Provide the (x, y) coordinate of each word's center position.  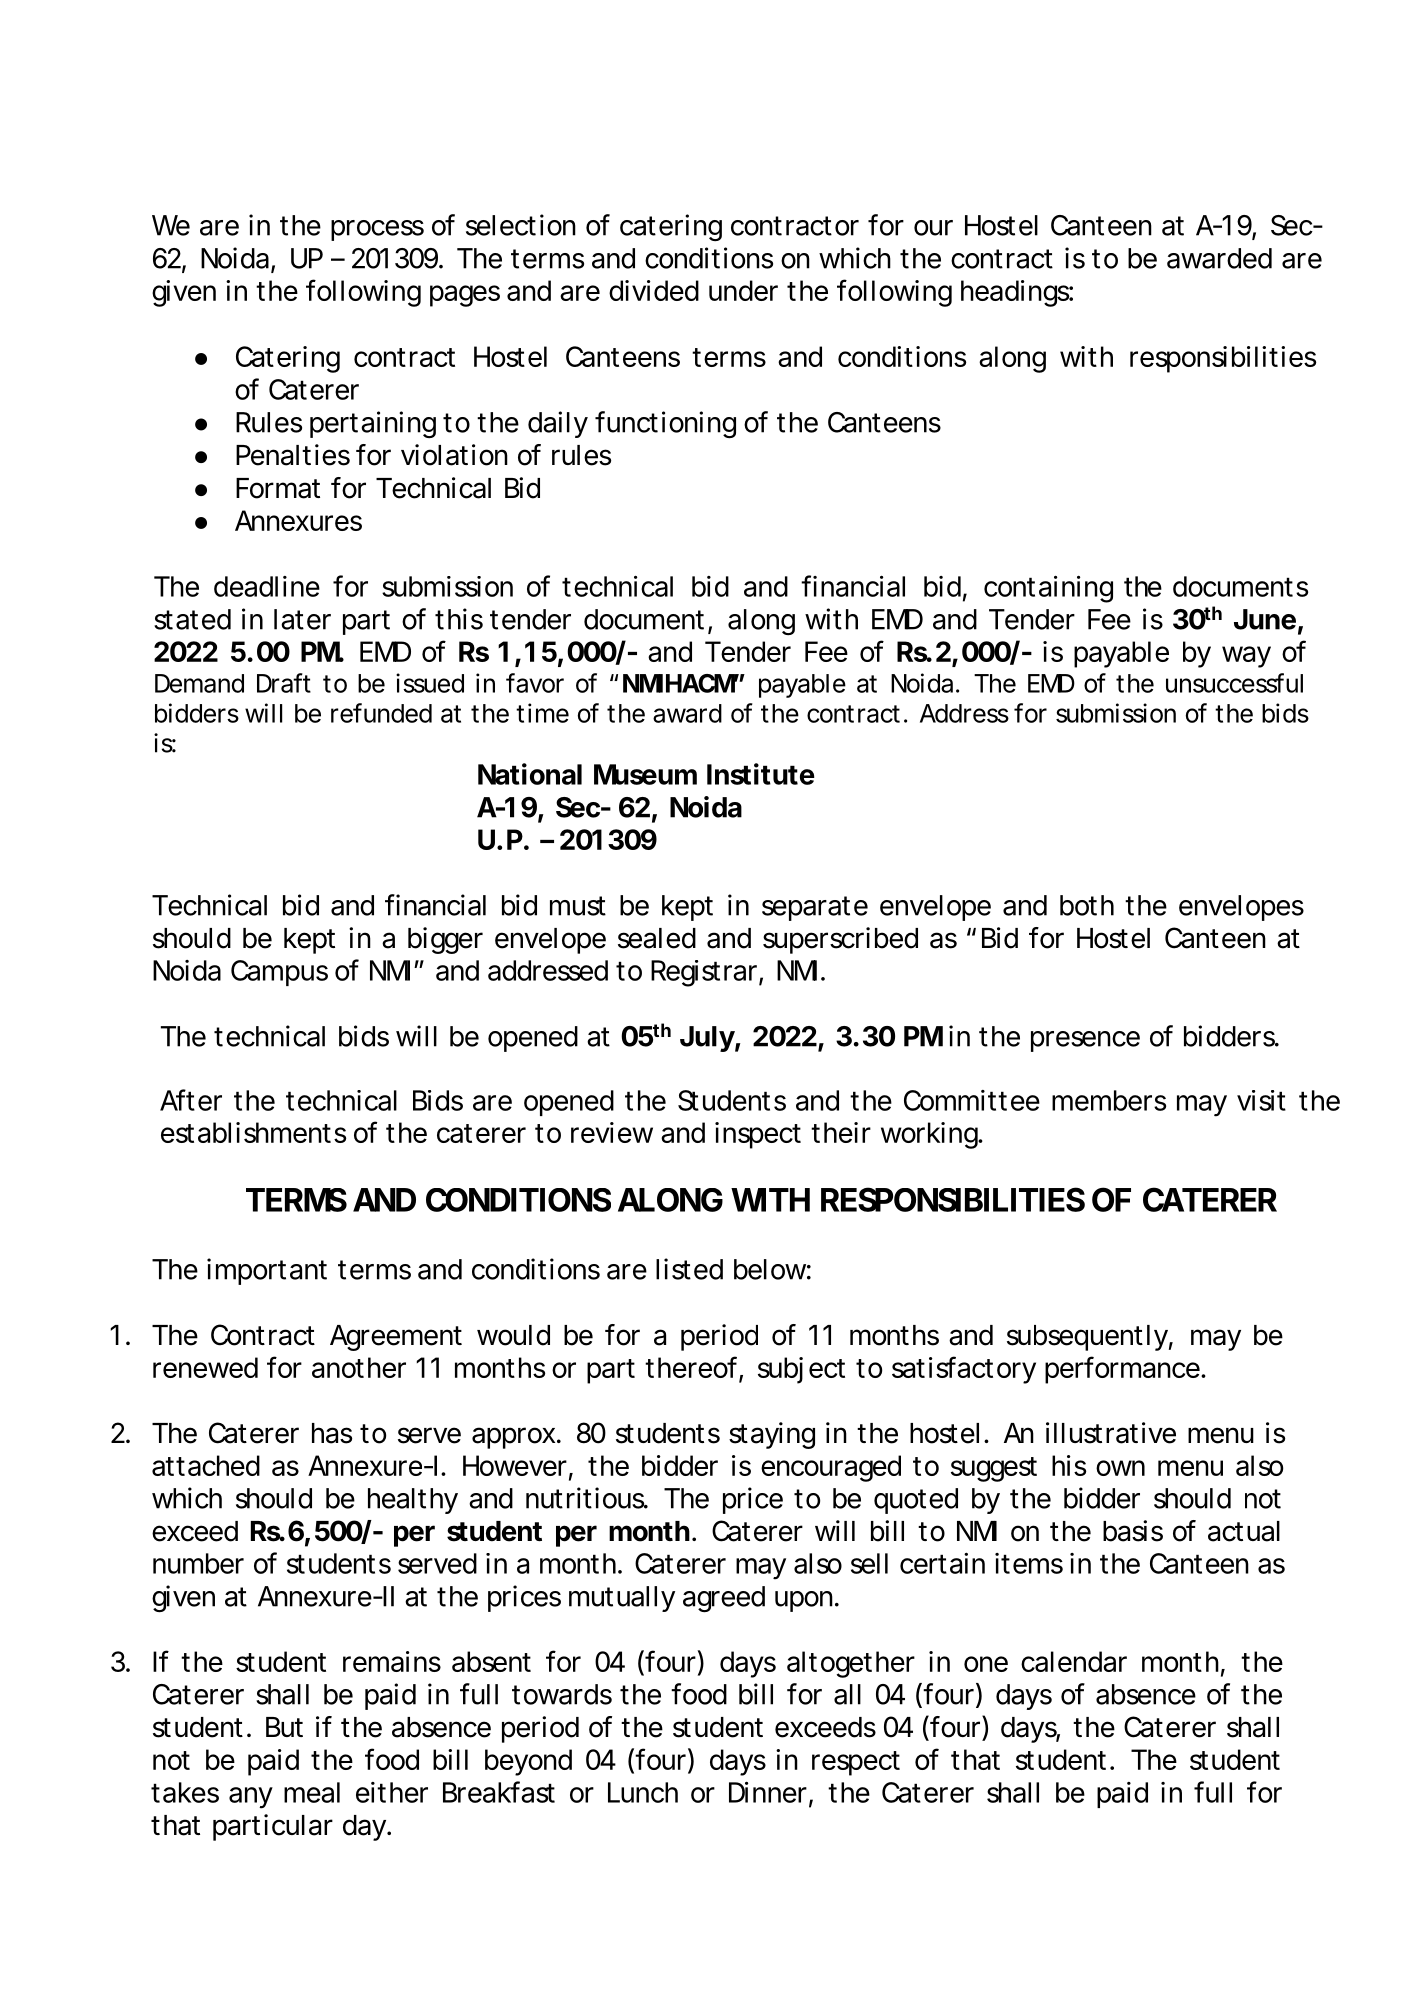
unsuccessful (1234, 683)
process (377, 230)
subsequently (1087, 1338)
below (770, 1269)
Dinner (768, 1792)
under (743, 290)
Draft (284, 683)
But (284, 1727)
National (530, 774)
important (267, 1271)
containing (1048, 589)
